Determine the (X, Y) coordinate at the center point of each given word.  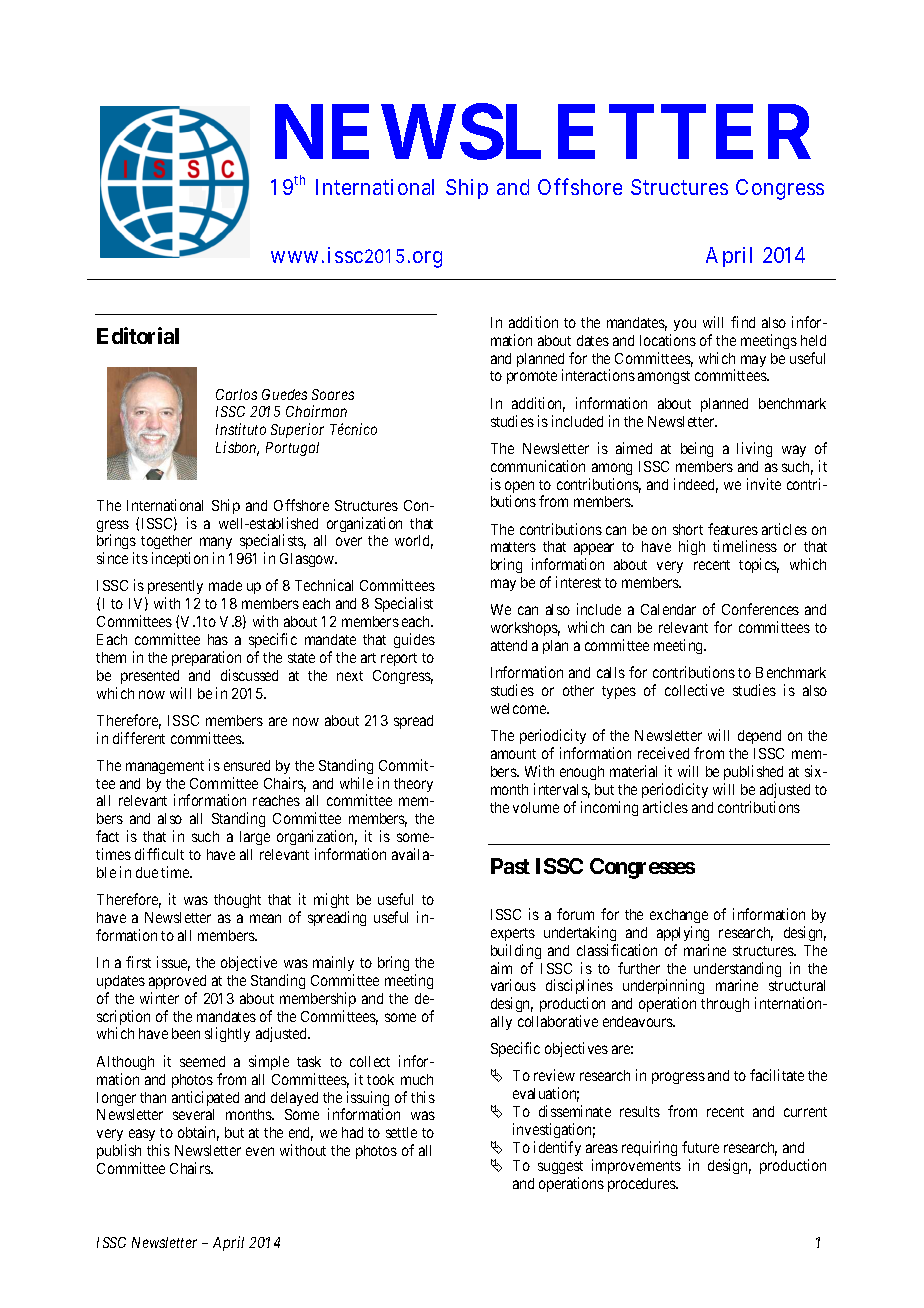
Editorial (138, 335)
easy (142, 1135)
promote (532, 377)
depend (759, 737)
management (165, 767)
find (743, 322)
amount (513, 754)
